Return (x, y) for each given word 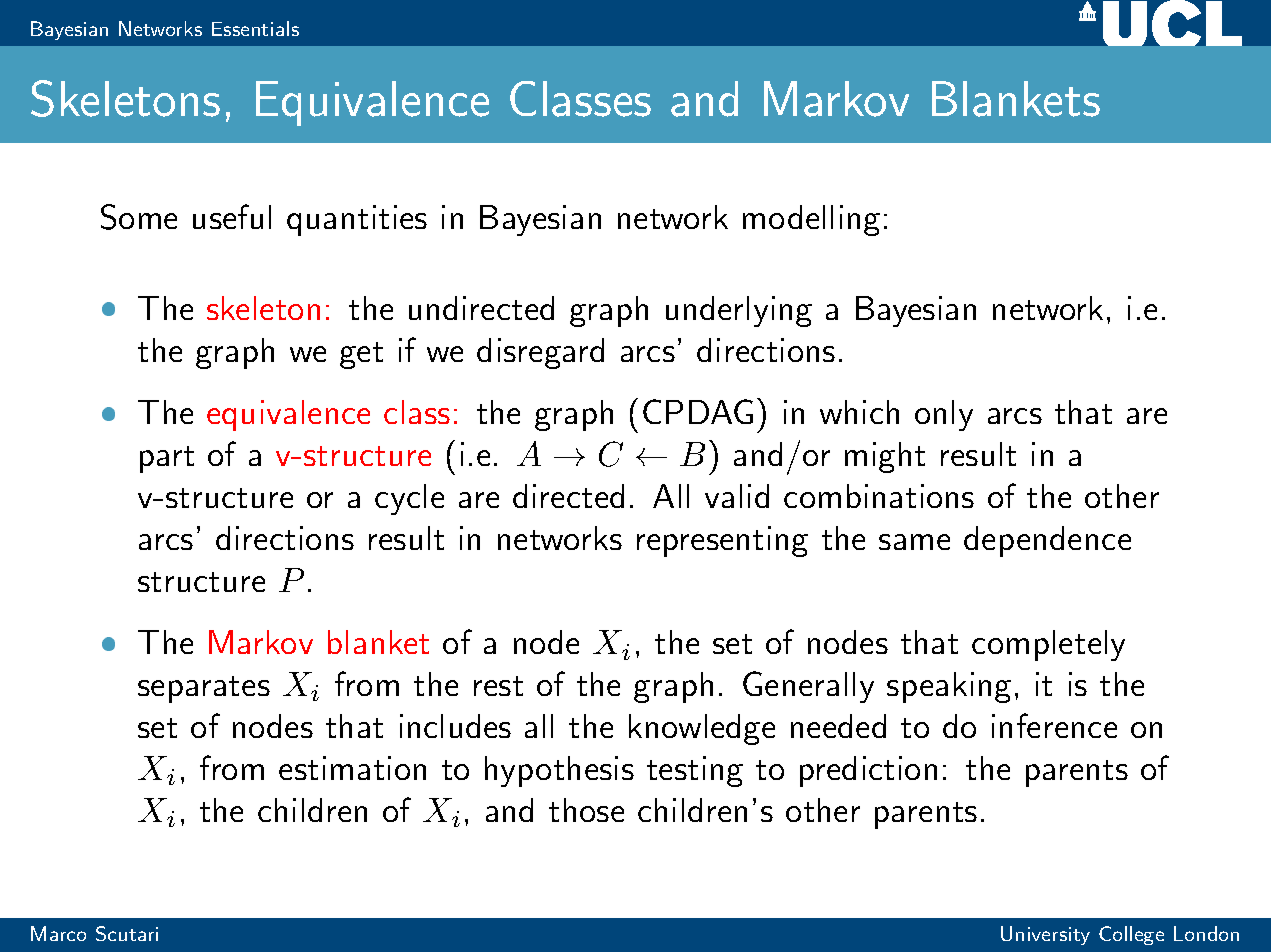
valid (737, 496)
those (586, 810)
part (167, 459)
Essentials (255, 28)
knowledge (702, 729)
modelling (811, 220)
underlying (739, 311)
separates (204, 689)
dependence (1047, 541)
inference (1054, 725)
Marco (58, 933)
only (944, 415)
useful (232, 216)
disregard (540, 353)
